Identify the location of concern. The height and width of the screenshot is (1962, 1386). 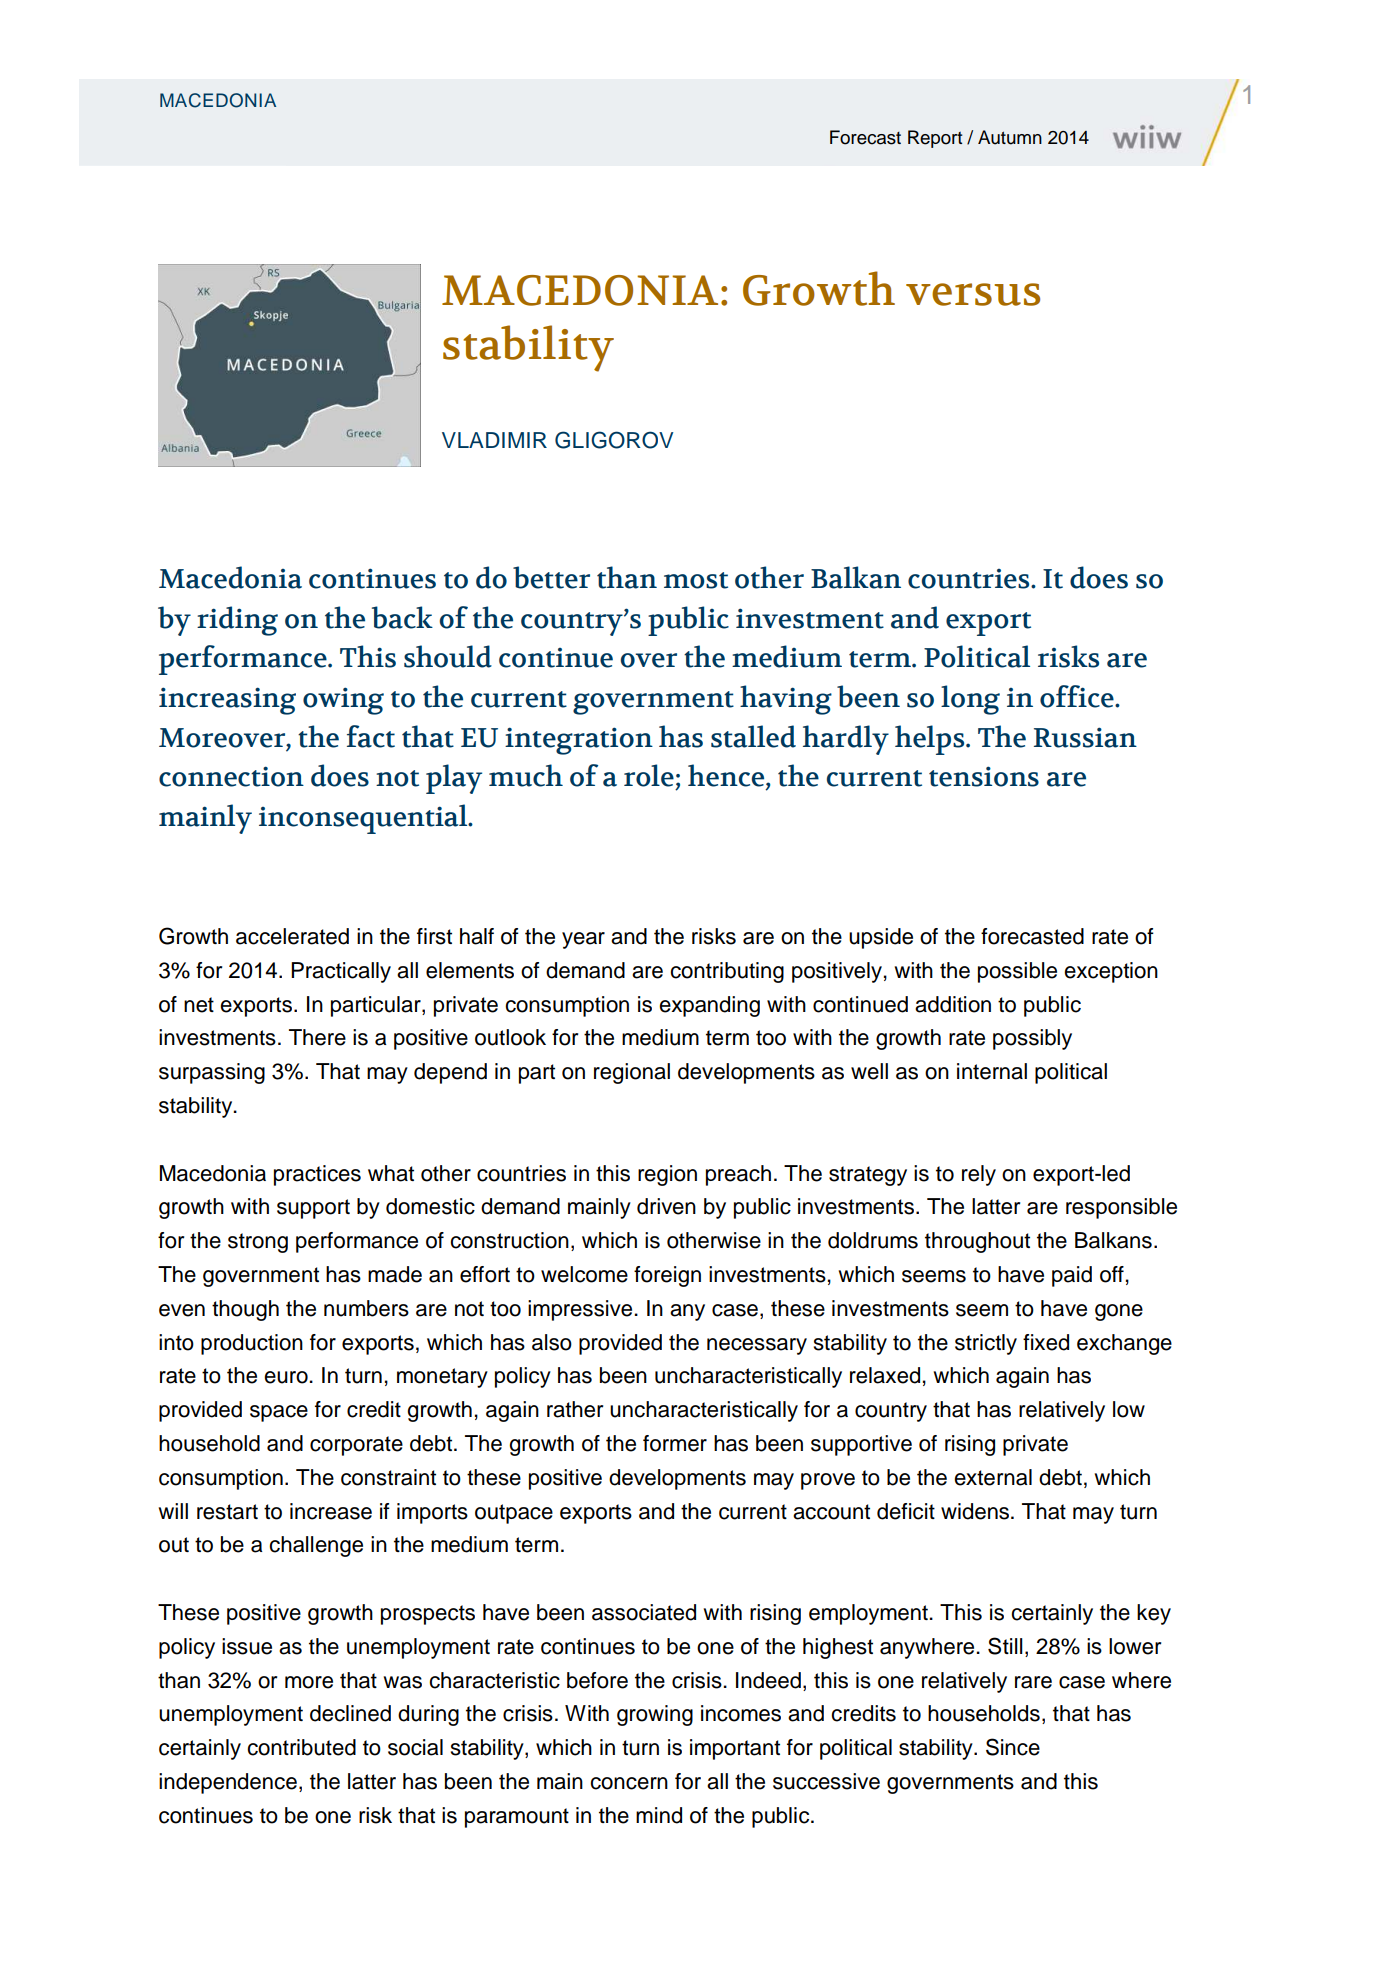
(629, 1783).
